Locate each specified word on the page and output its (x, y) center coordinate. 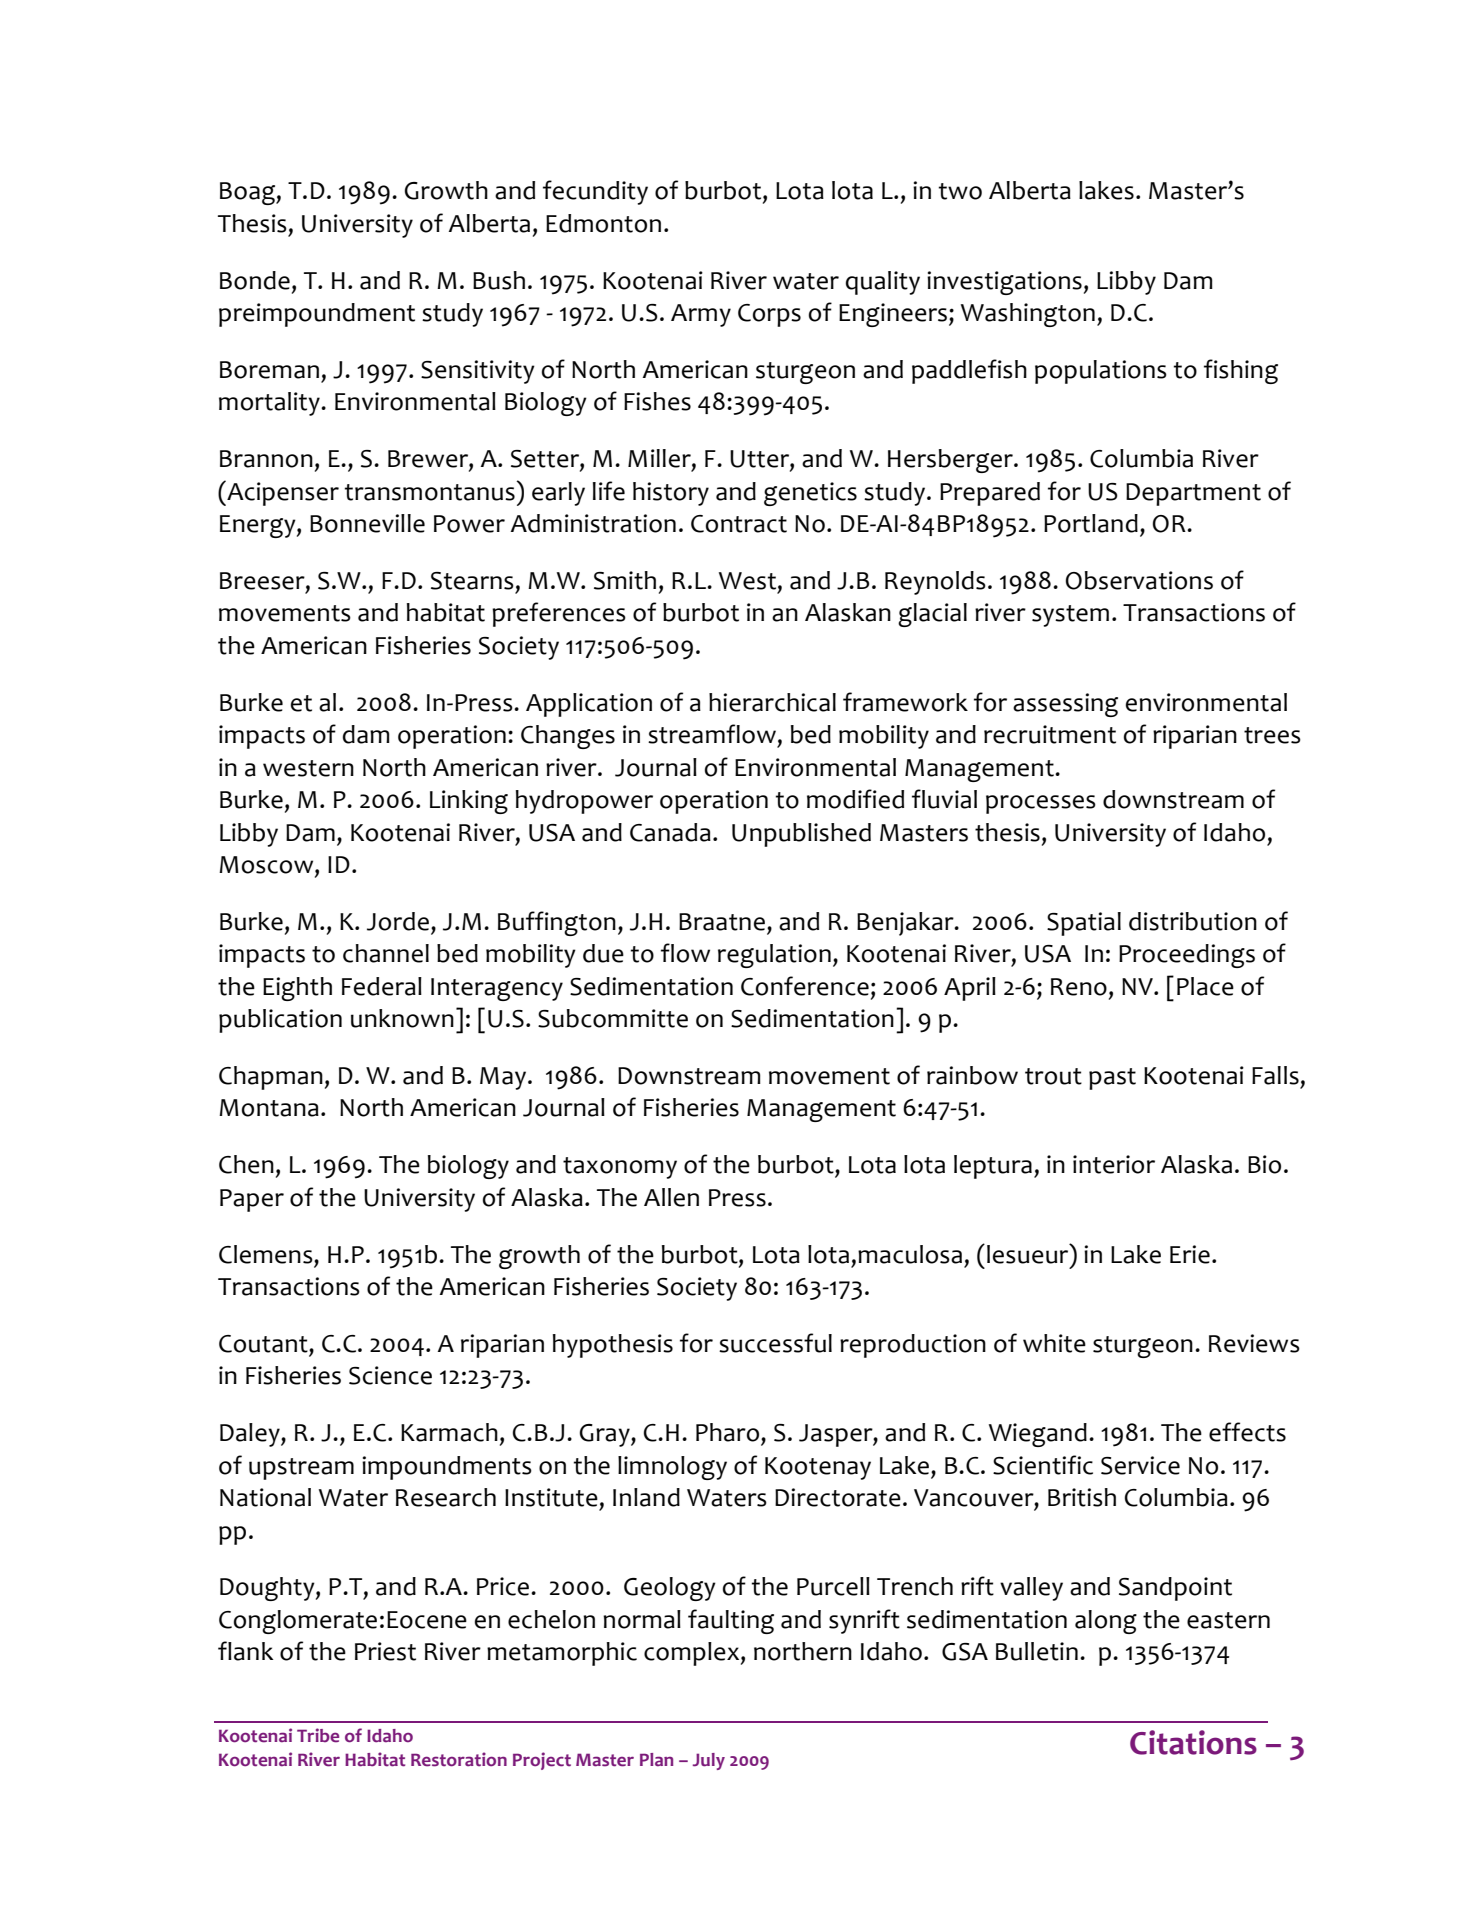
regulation (774, 956)
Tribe (318, 1735)
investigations (1004, 283)
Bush (499, 280)
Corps (769, 315)
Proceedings (1187, 956)
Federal (382, 986)
